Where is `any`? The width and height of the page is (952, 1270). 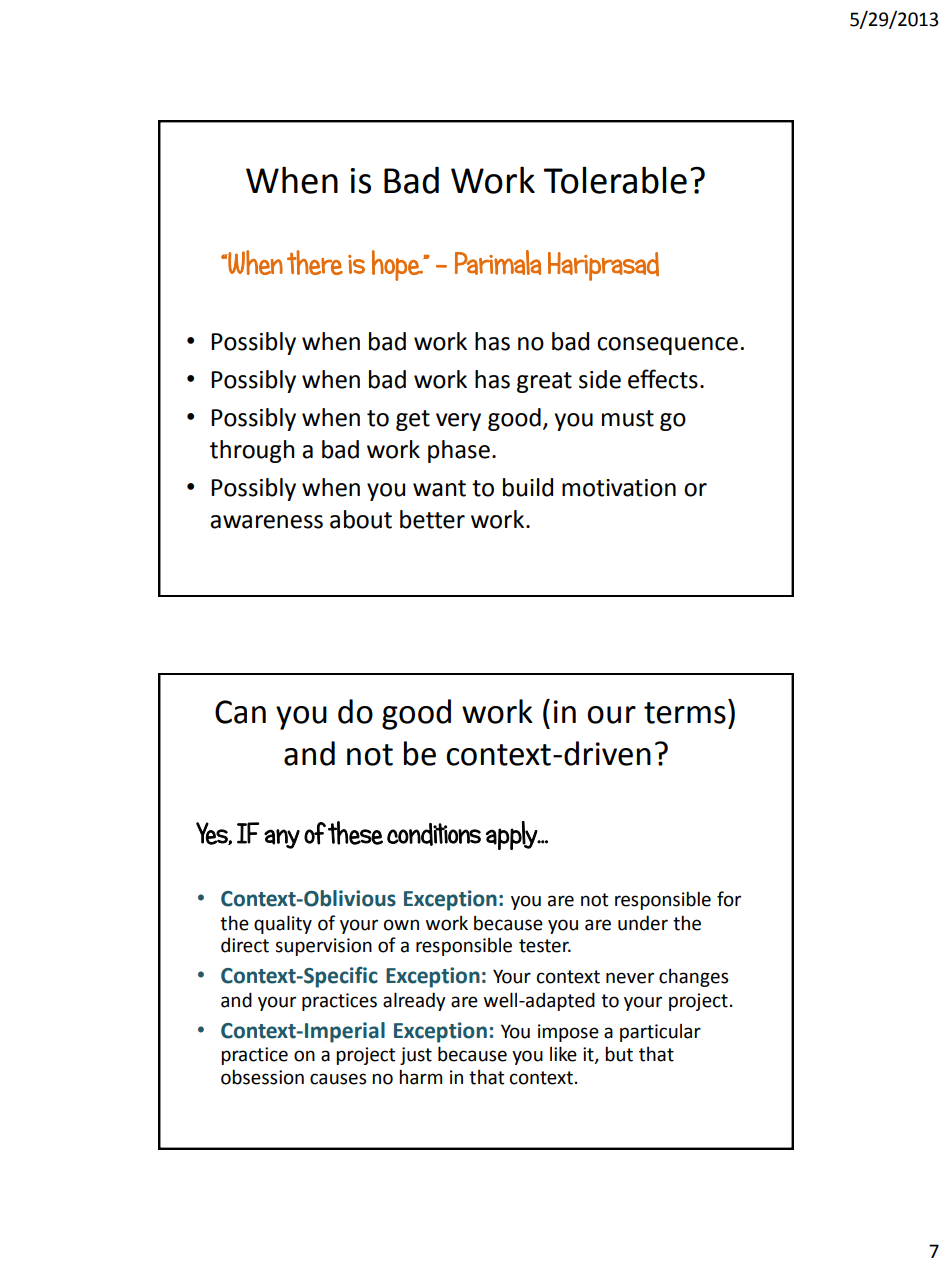 any is located at coordinates (282, 839).
